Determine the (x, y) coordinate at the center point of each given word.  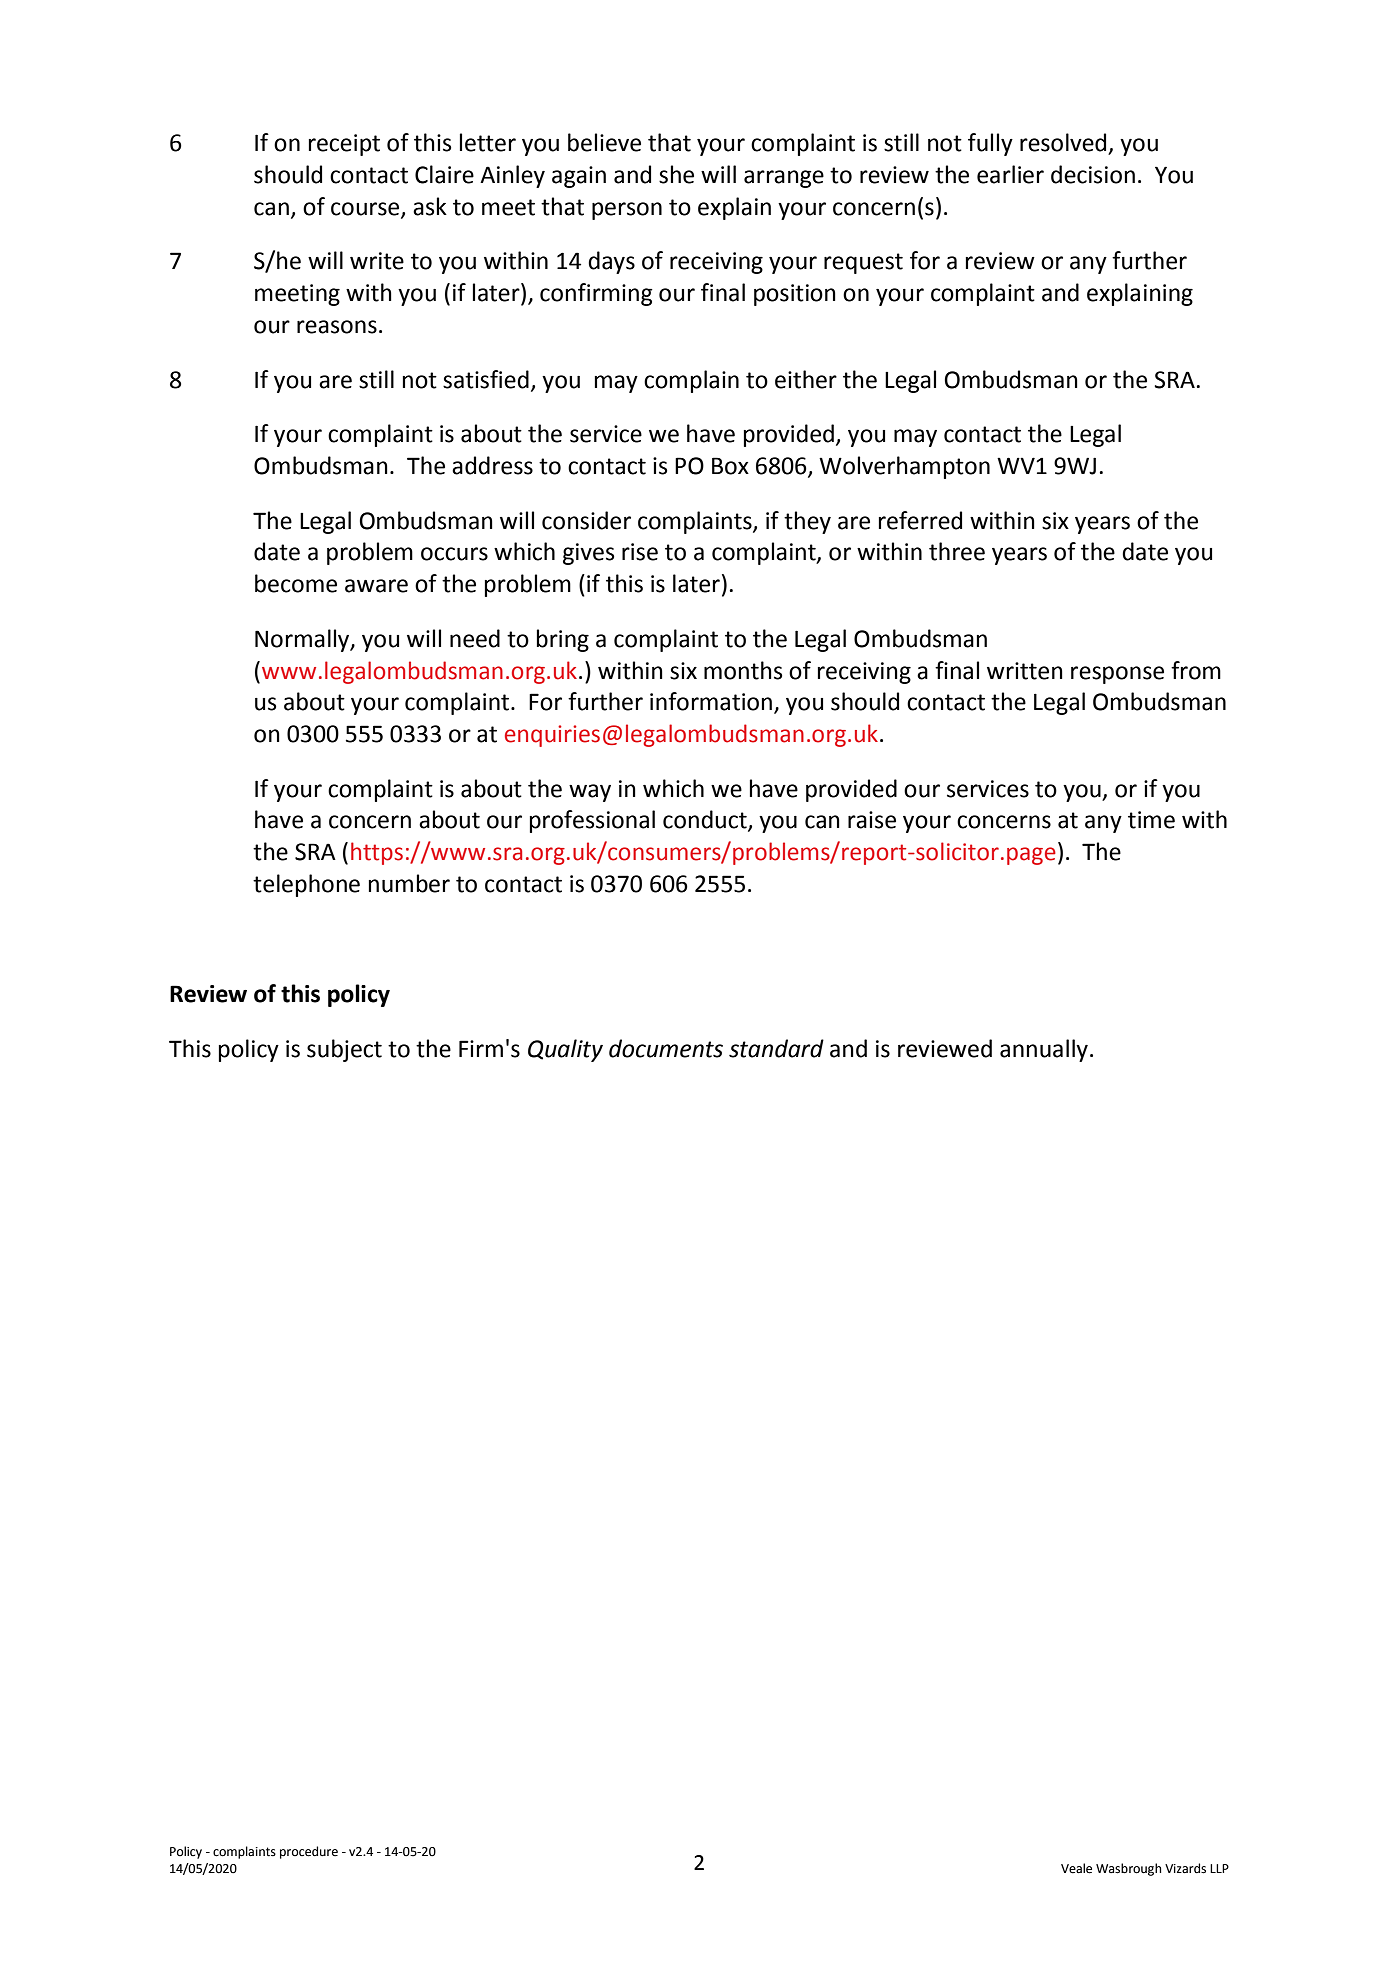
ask (430, 206)
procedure (309, 1852)
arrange (784, 179)
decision (1093, 174)
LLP (1219, 1868)
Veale (1076, 1868)
